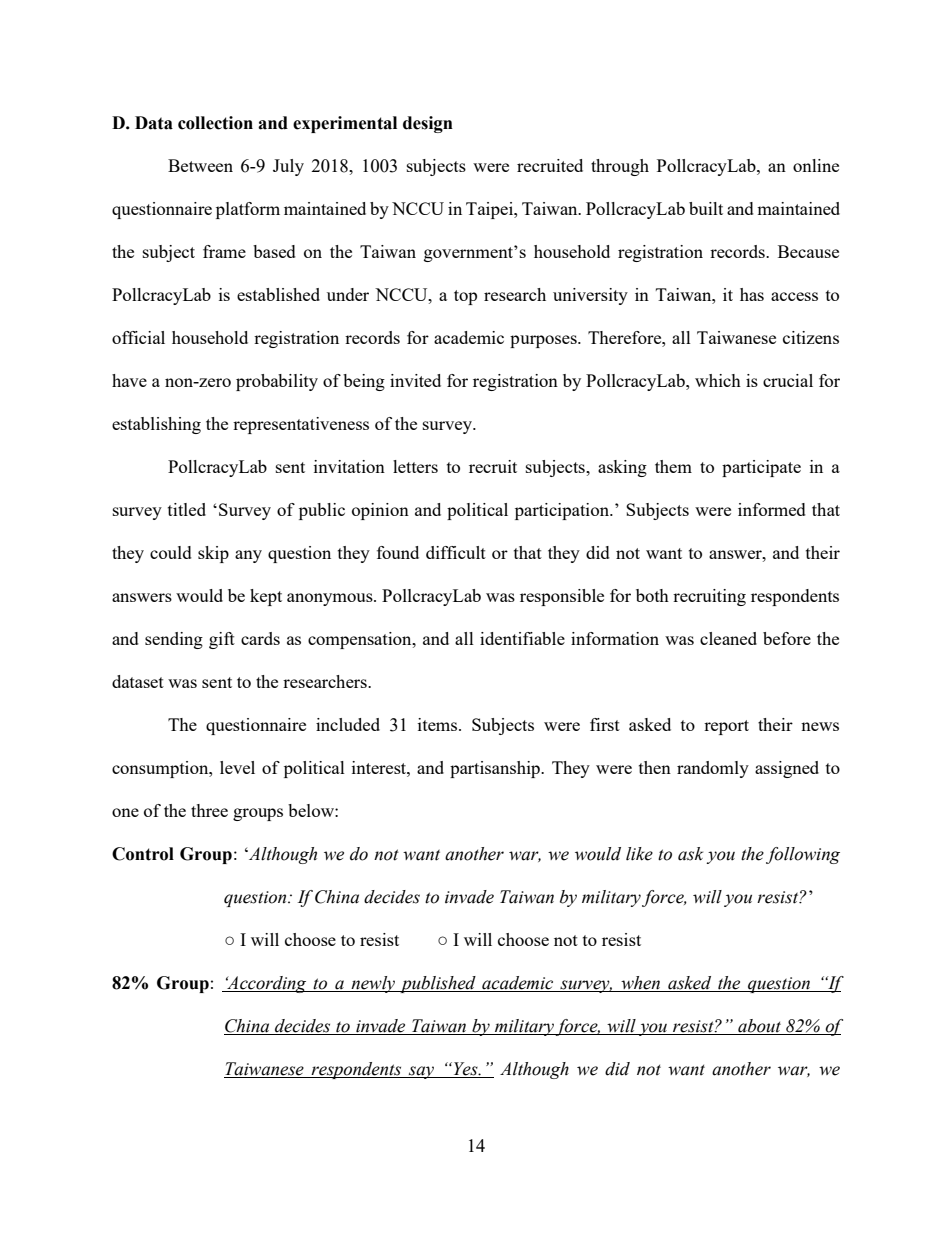 The width and height of the screenshot is (952, 1233). What do you see at coordinates (496, 769) in the screenshot?
I see `partisanship` at bounding box center [496, 769].
